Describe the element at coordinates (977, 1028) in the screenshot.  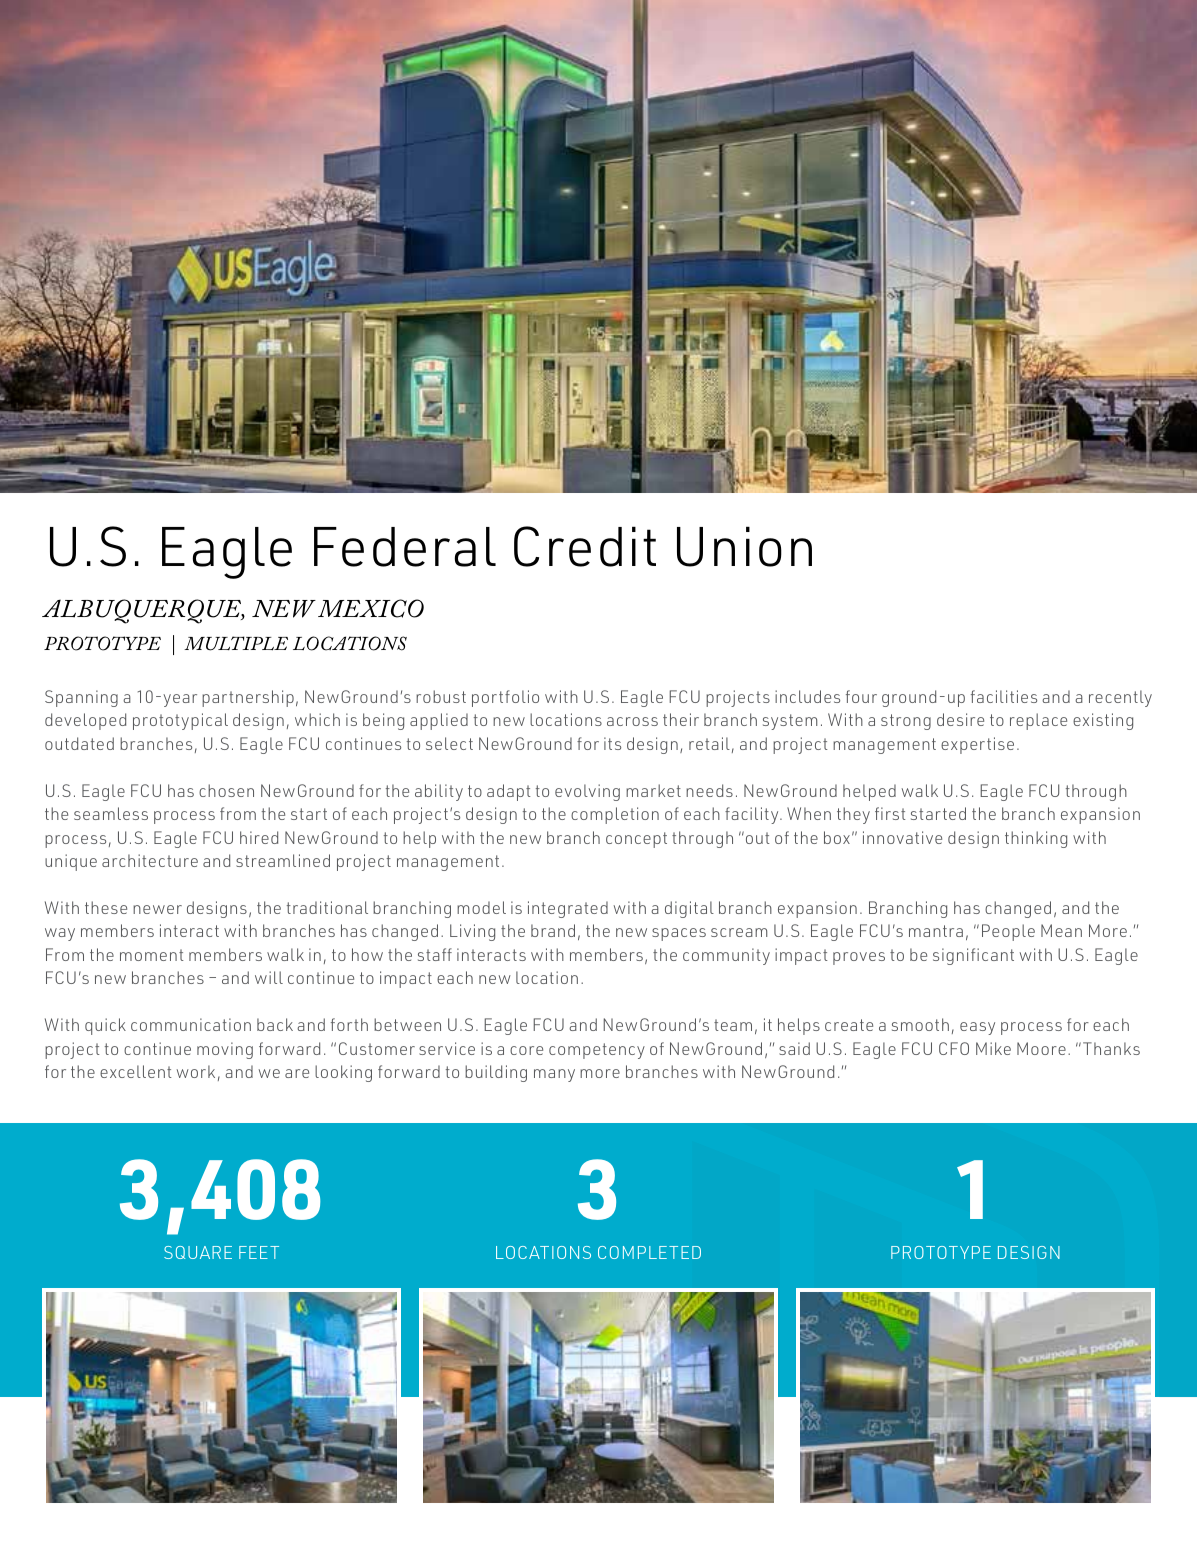
I see `easy` at that location.
